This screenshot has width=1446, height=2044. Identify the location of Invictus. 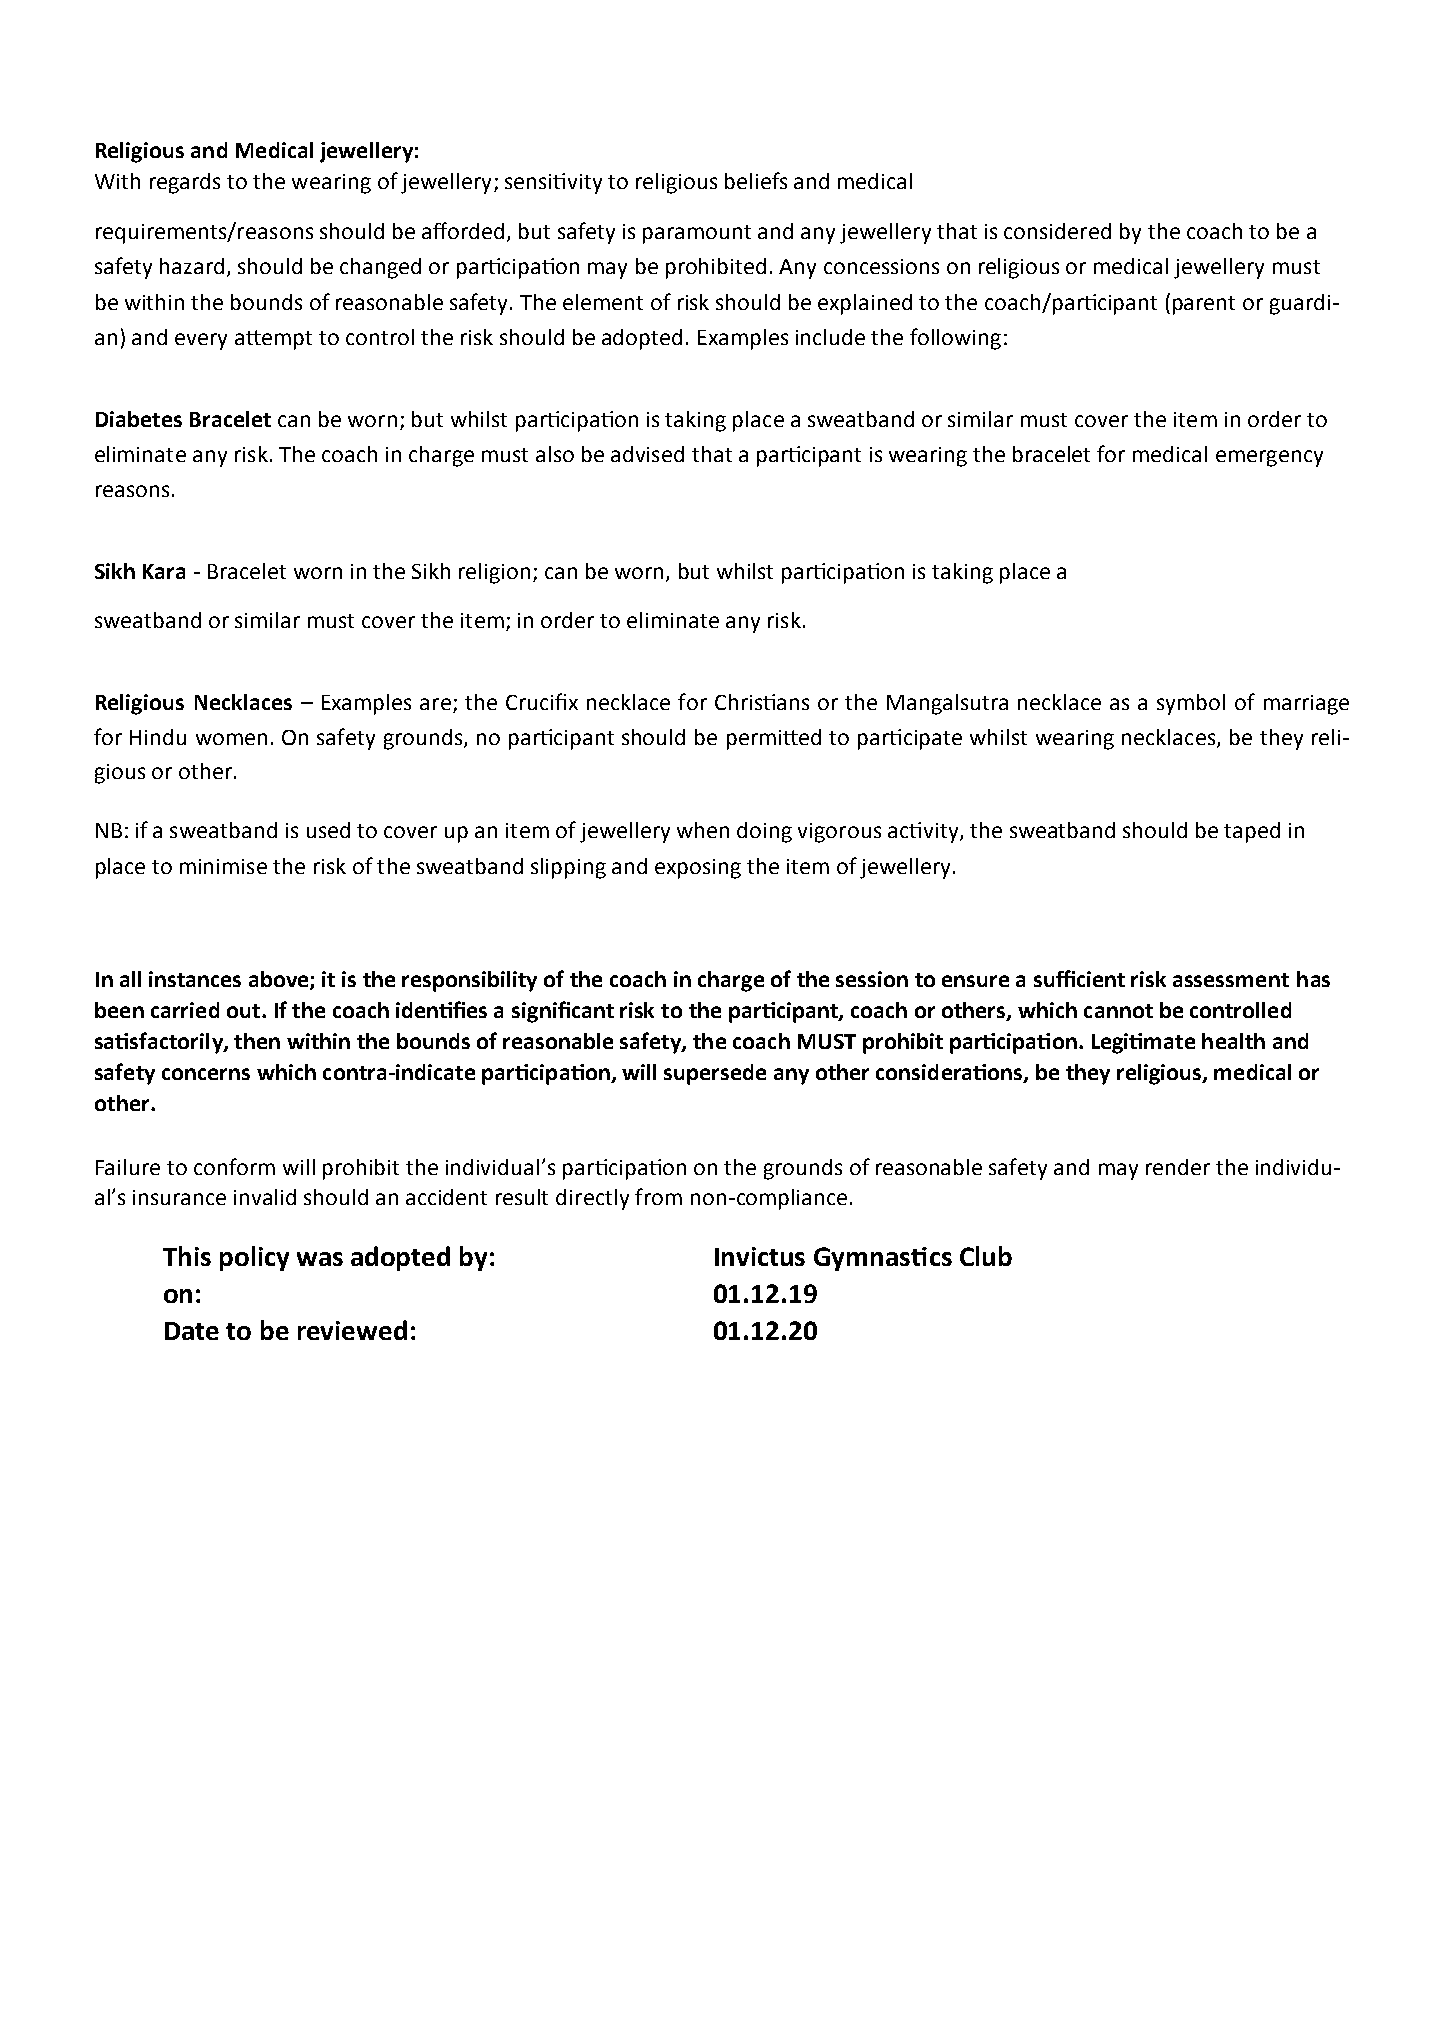
(760, 1256).
